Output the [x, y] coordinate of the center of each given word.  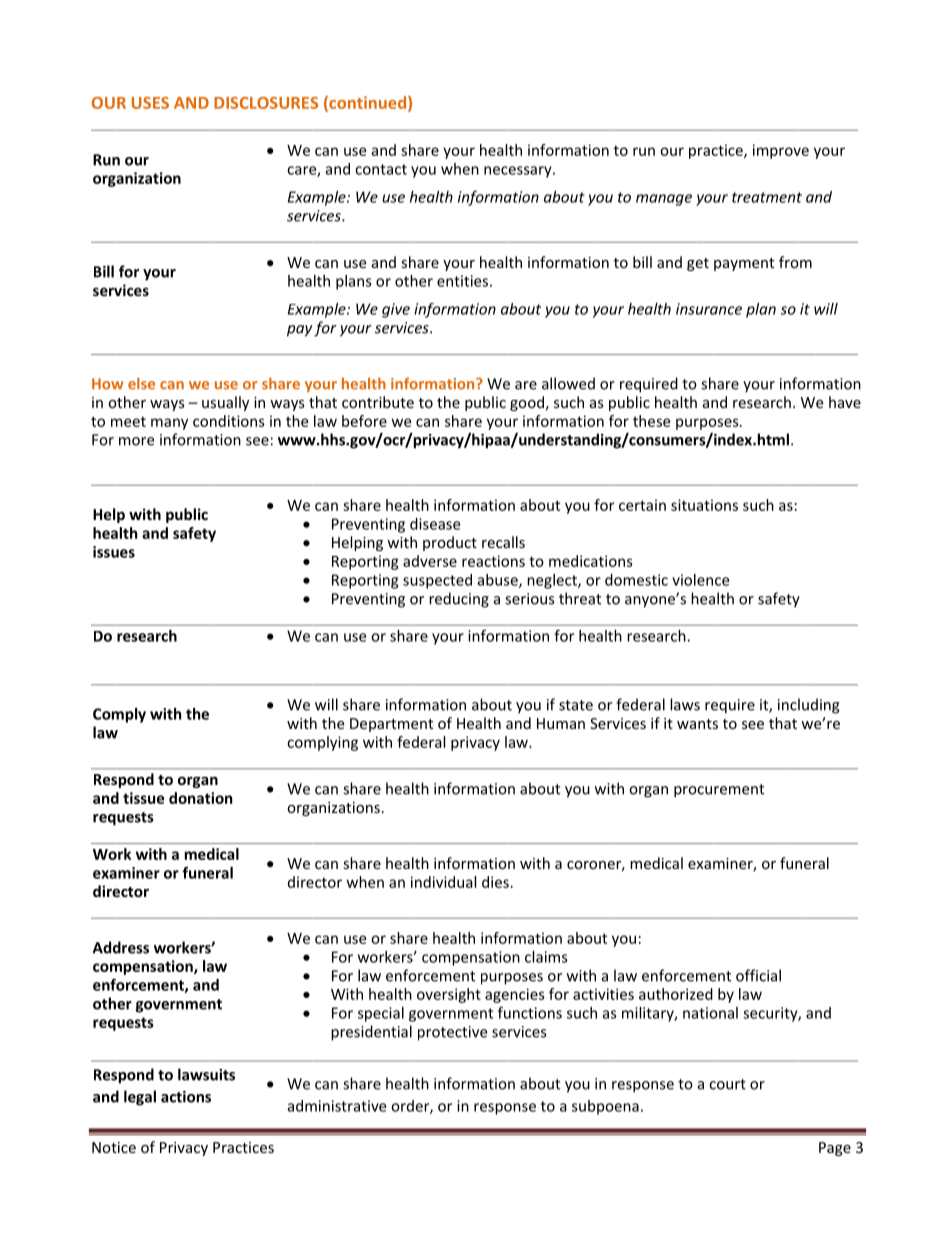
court [727, 1084]
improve [781, 151]
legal [140, 1098]
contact [381, 169]
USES [150, 103]
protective [452, 1033]
